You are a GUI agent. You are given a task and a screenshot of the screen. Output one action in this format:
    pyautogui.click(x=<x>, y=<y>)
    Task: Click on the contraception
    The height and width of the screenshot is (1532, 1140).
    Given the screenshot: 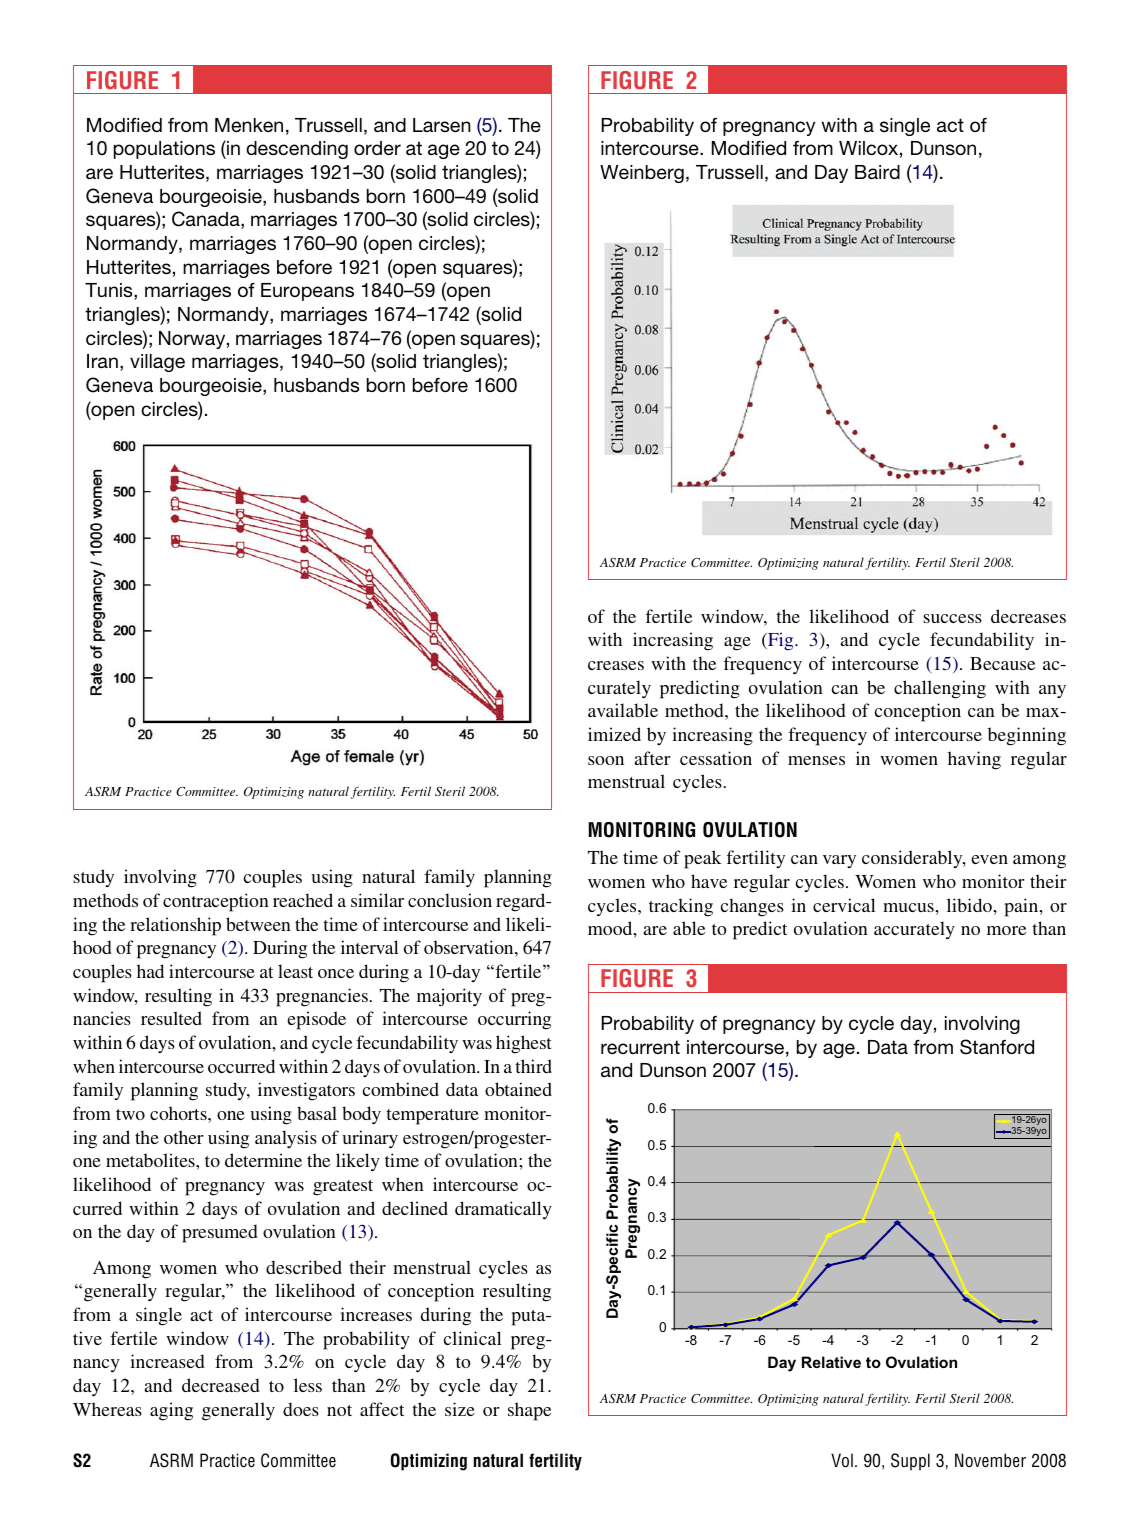 What is the action you would take?
    pyautogui.click(x=216, y=902)
